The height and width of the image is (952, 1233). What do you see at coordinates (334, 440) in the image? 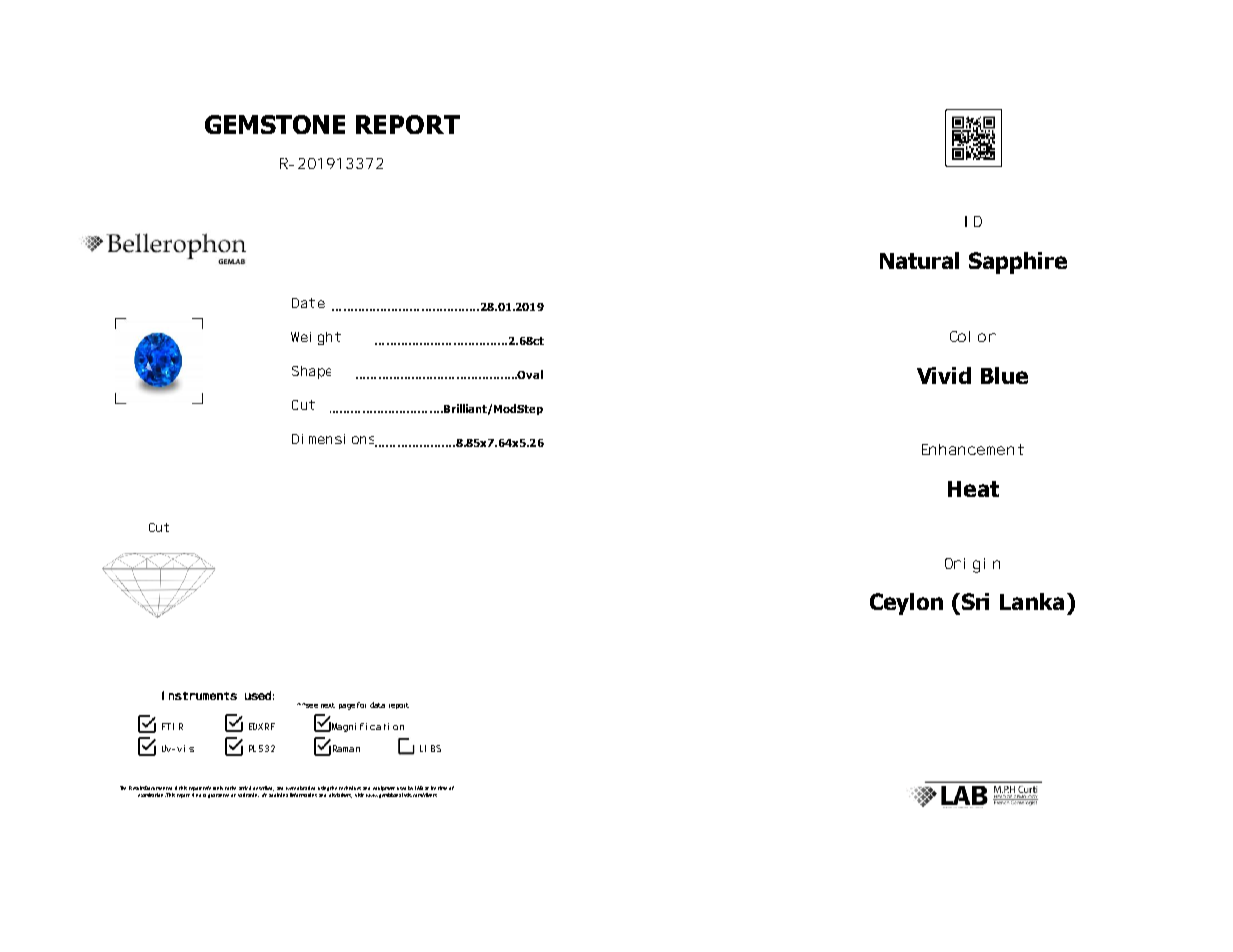
I see `Dimensions` at bounding box center [334, 440].
